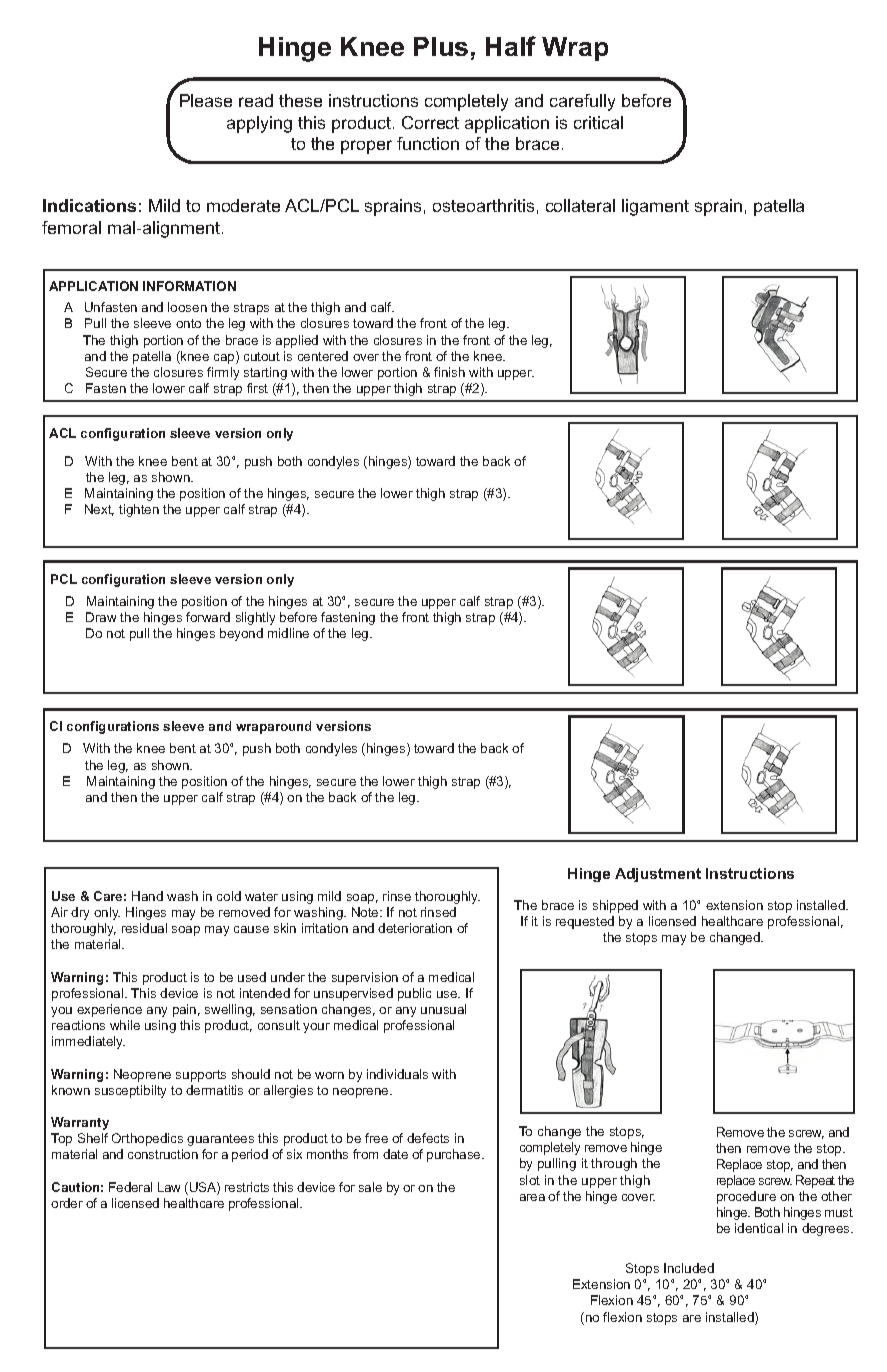  I want to click on critical, so click(598, 122).
